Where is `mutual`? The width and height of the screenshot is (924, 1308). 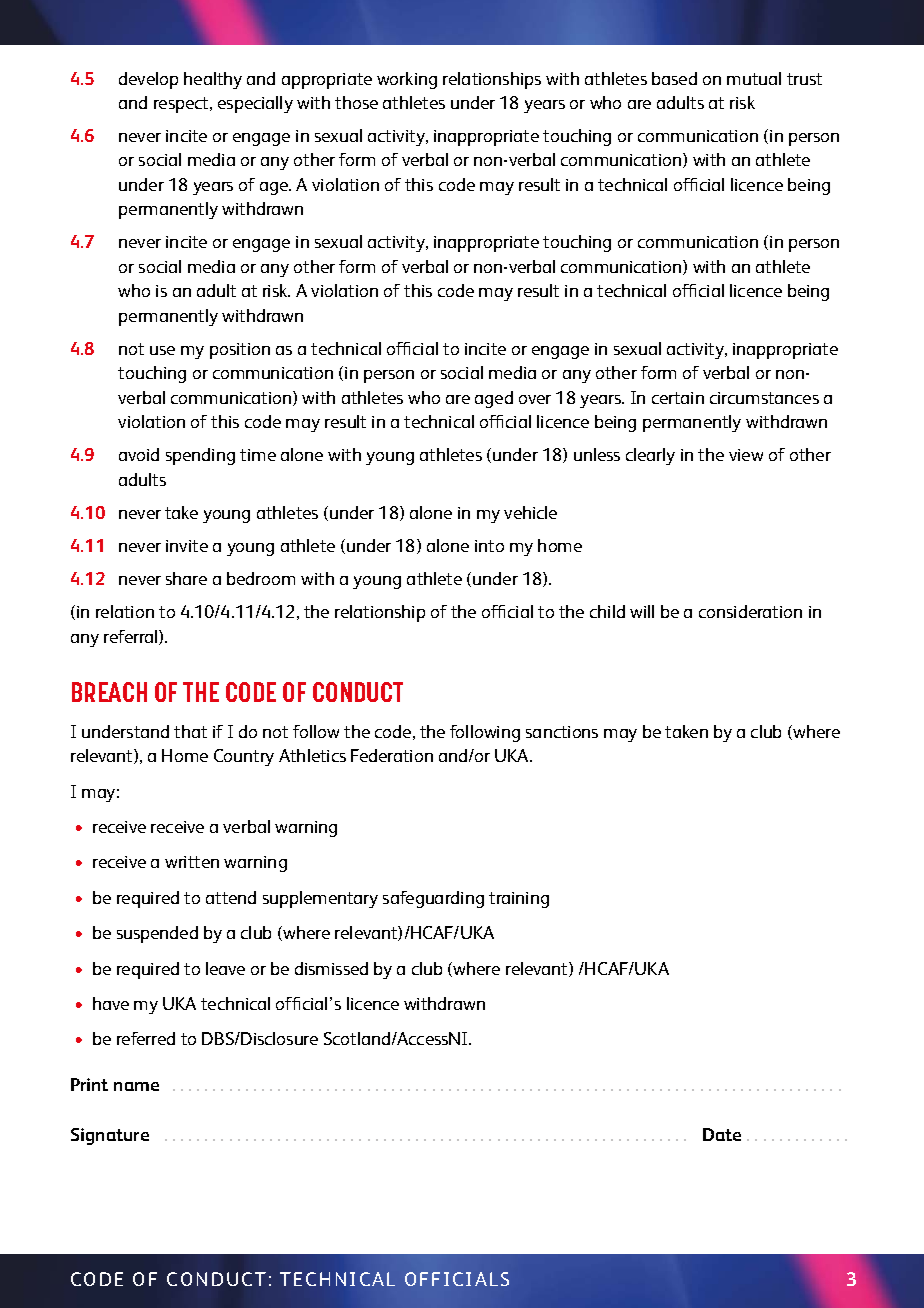
mutual is located at coordinates (754, 78).
